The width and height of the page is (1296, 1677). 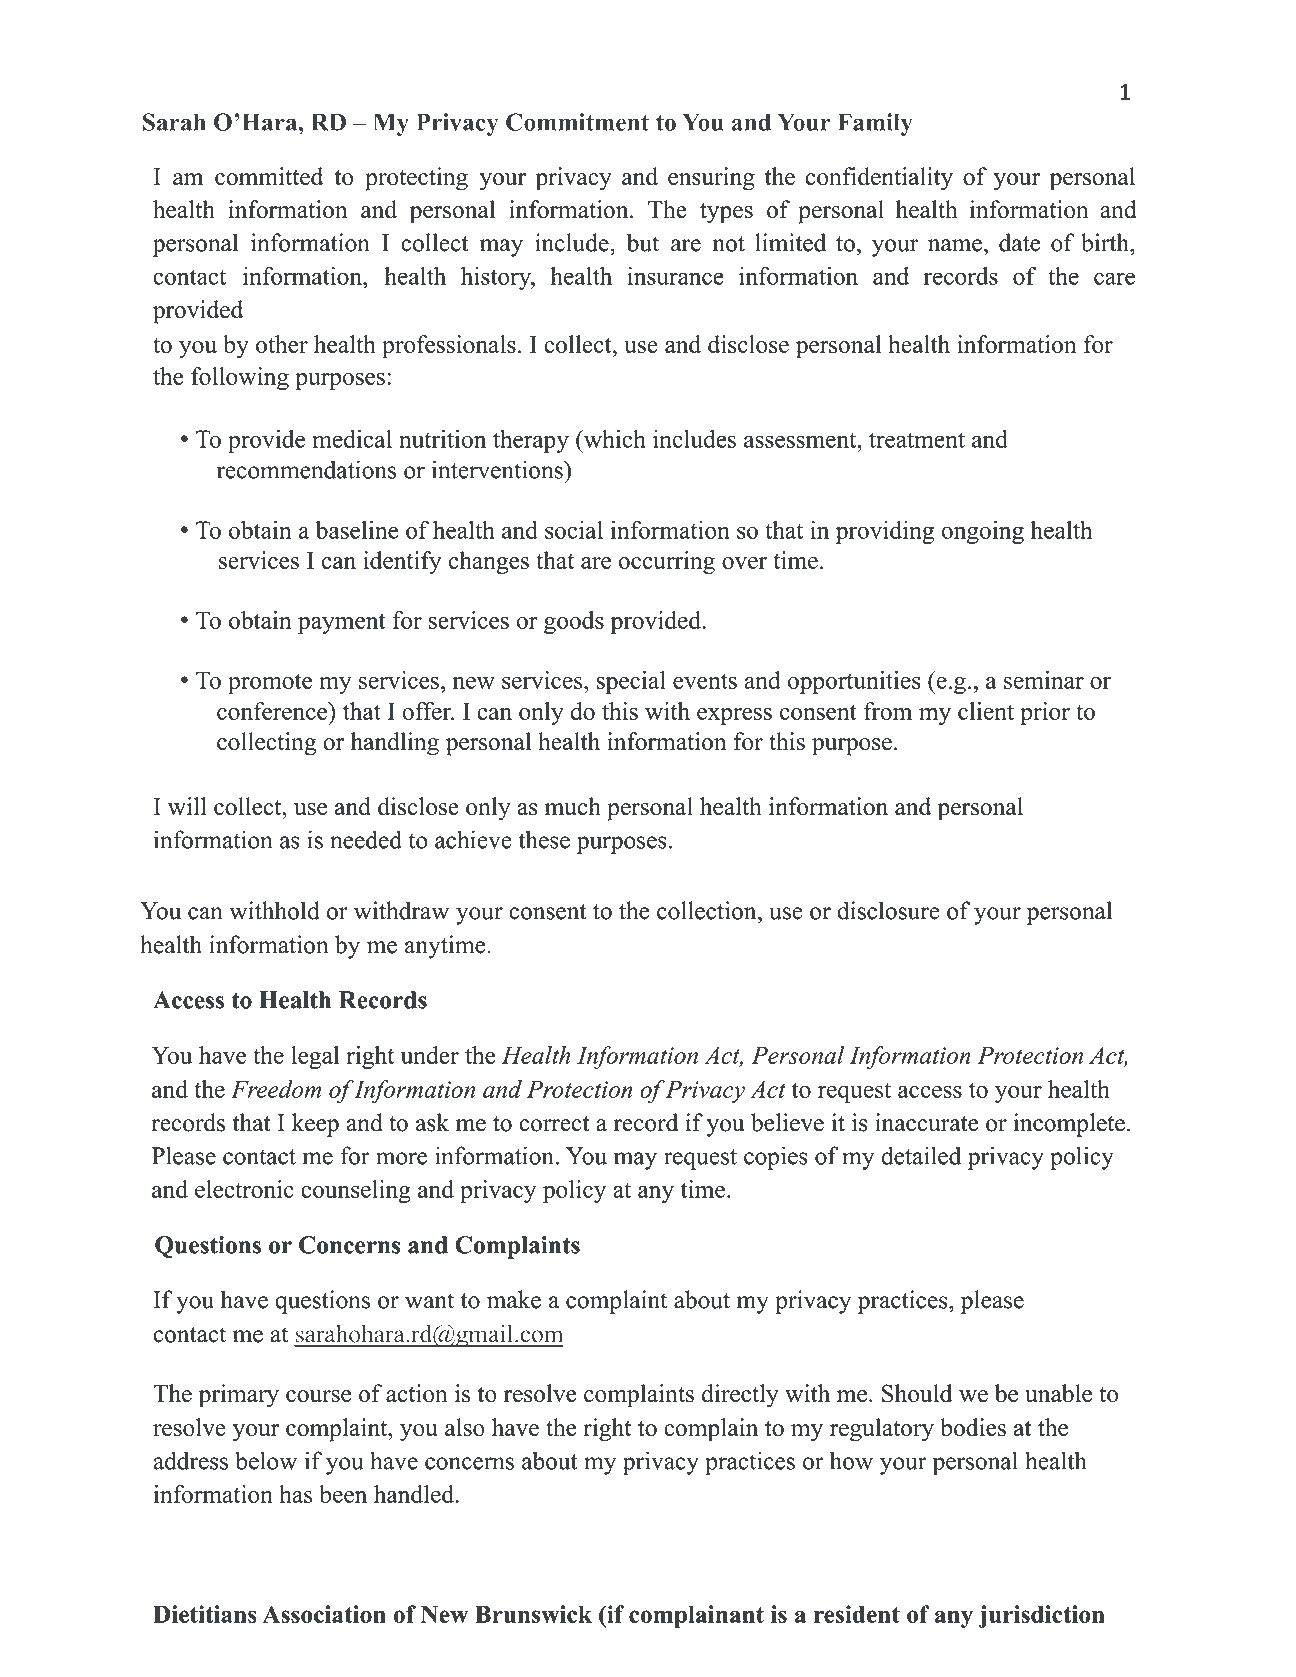 What do you see at coordinates (554, 1124) in the page?
I see `correct` at bounding box center [554, 1124].
